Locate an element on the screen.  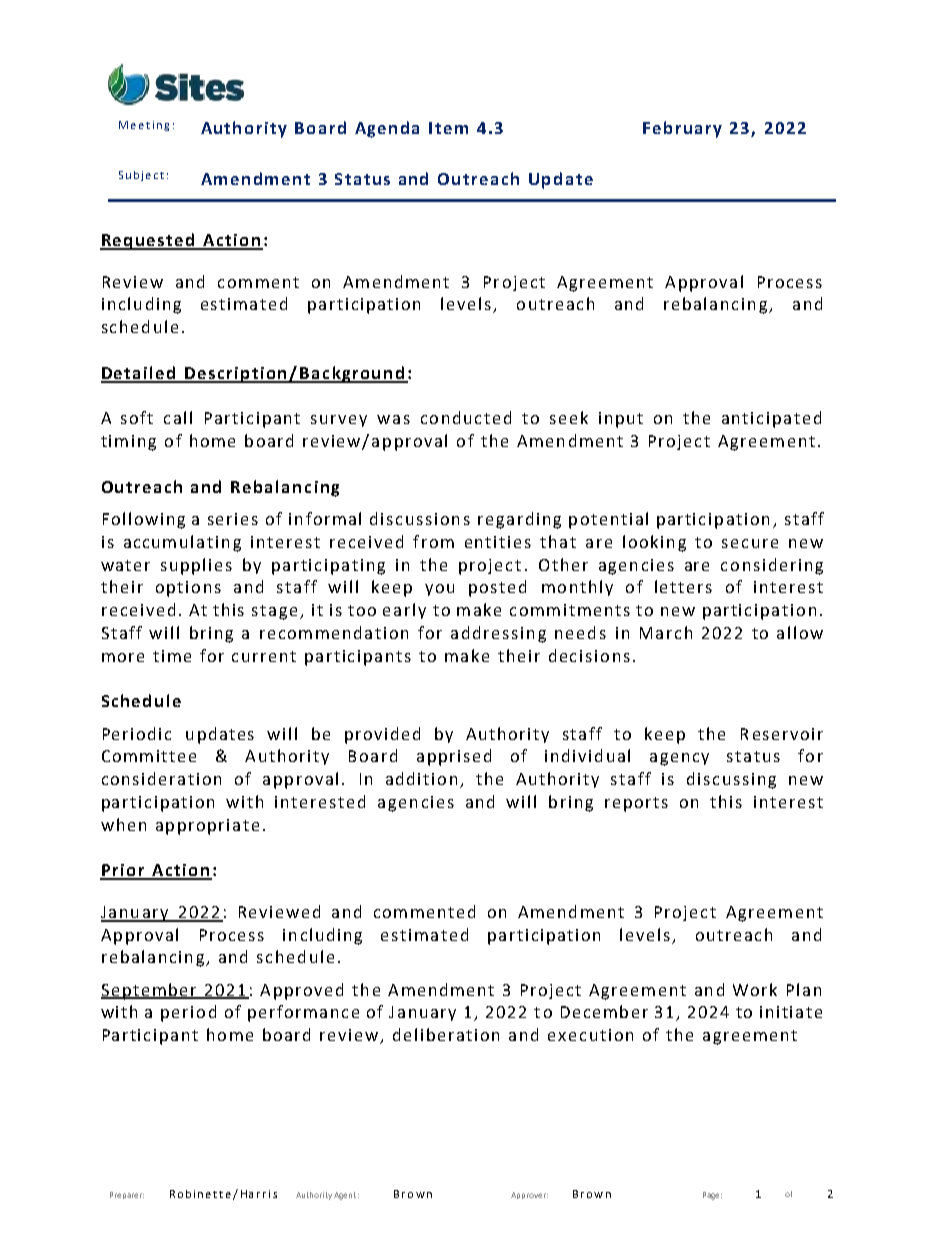
Approver is located at coordinates (529, 1195).
